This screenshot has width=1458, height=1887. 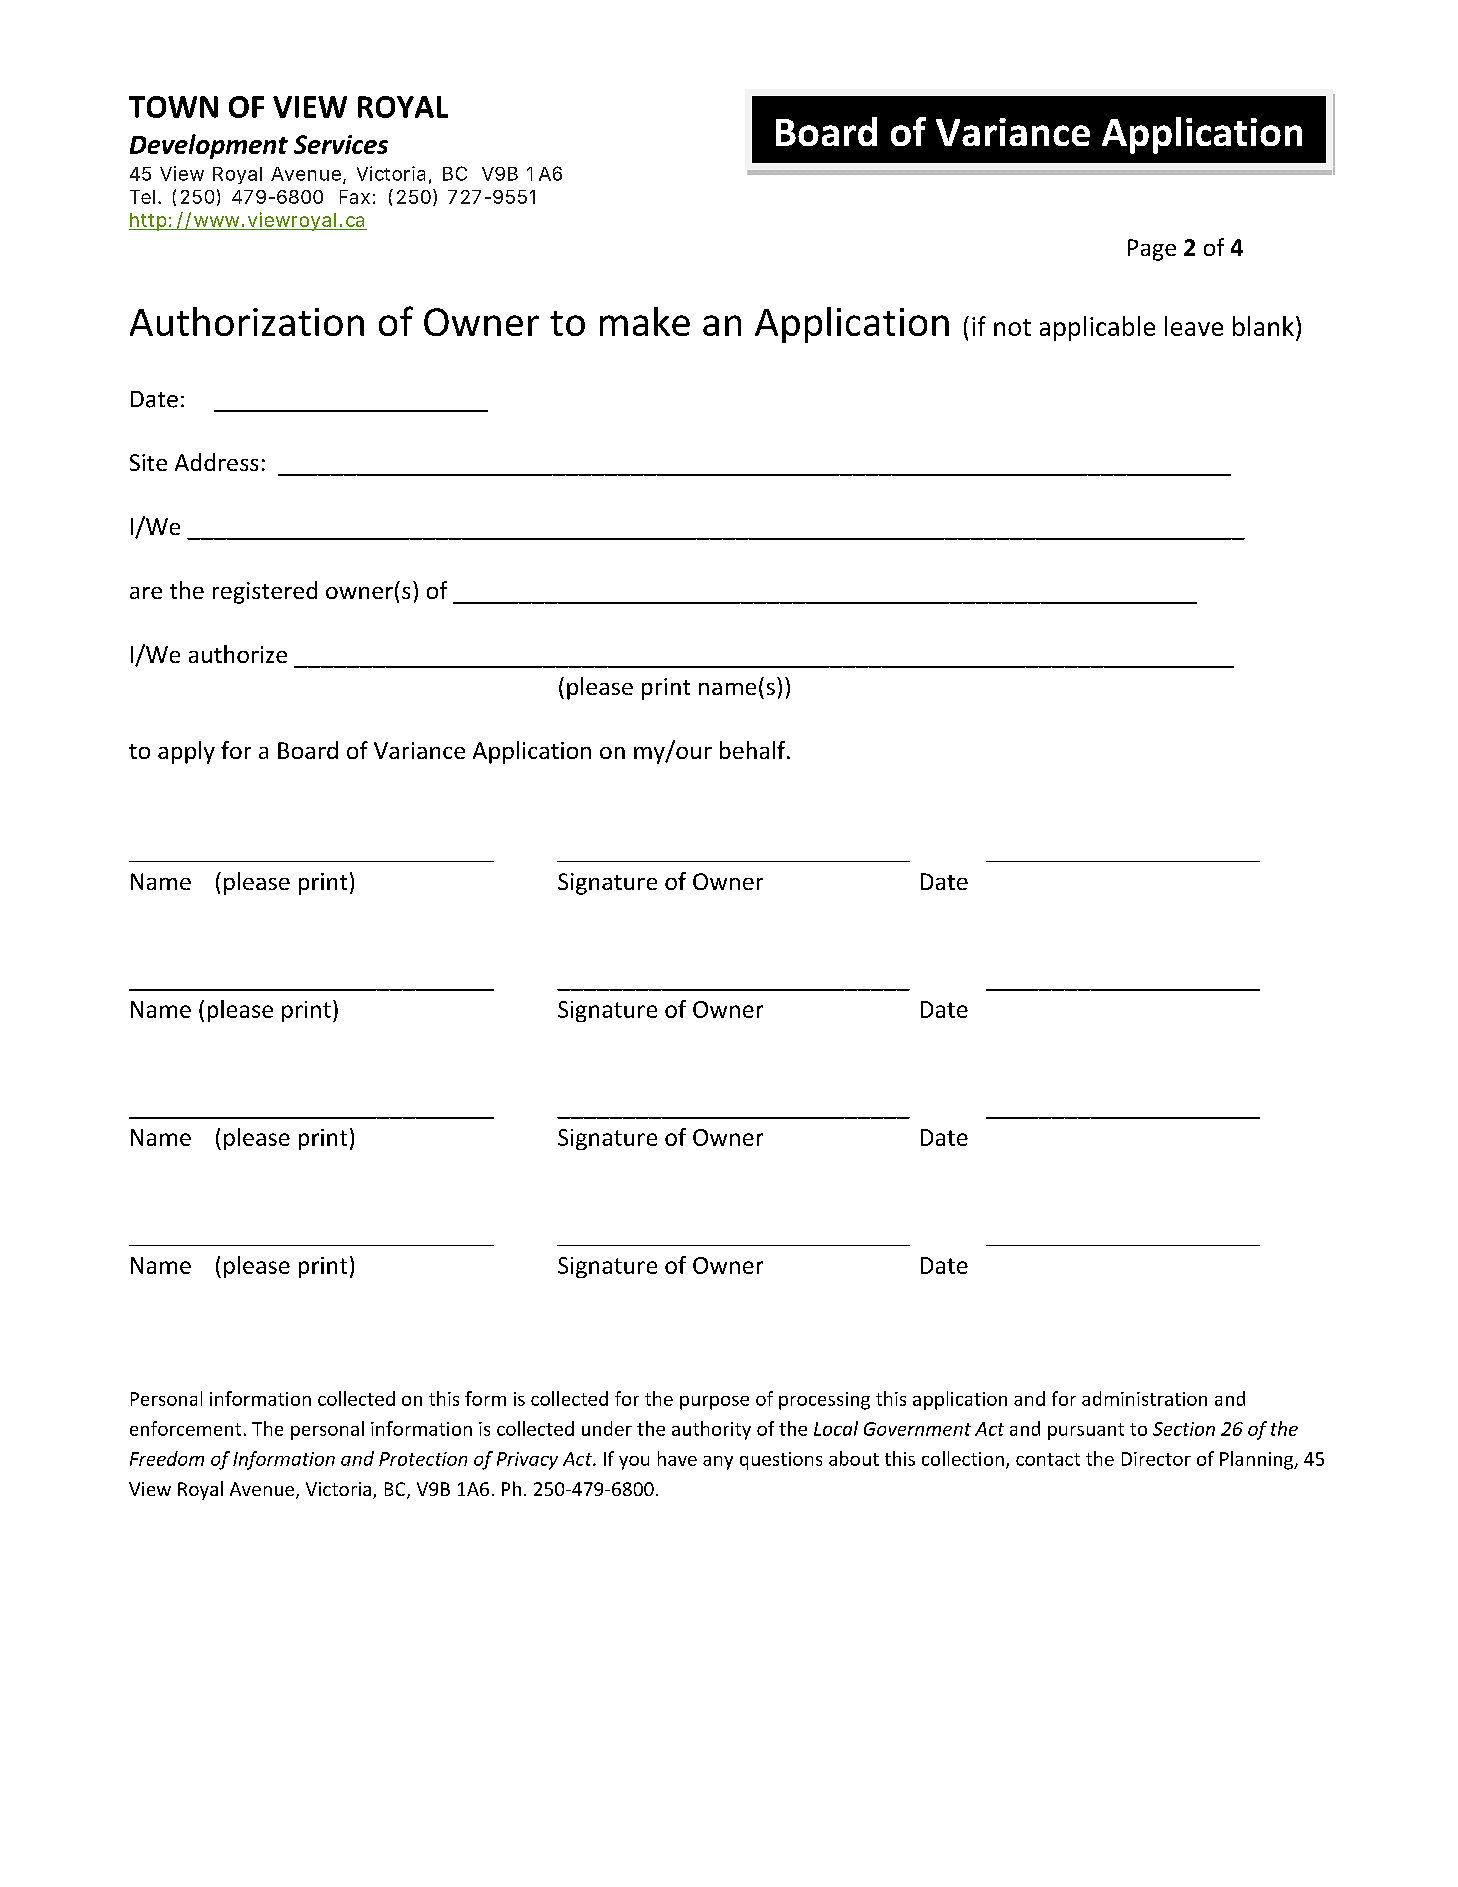 What do you see at coordinates (1144, 1398) in the screenshot?
I see `administration` at bounding box center [1144, 1398].
